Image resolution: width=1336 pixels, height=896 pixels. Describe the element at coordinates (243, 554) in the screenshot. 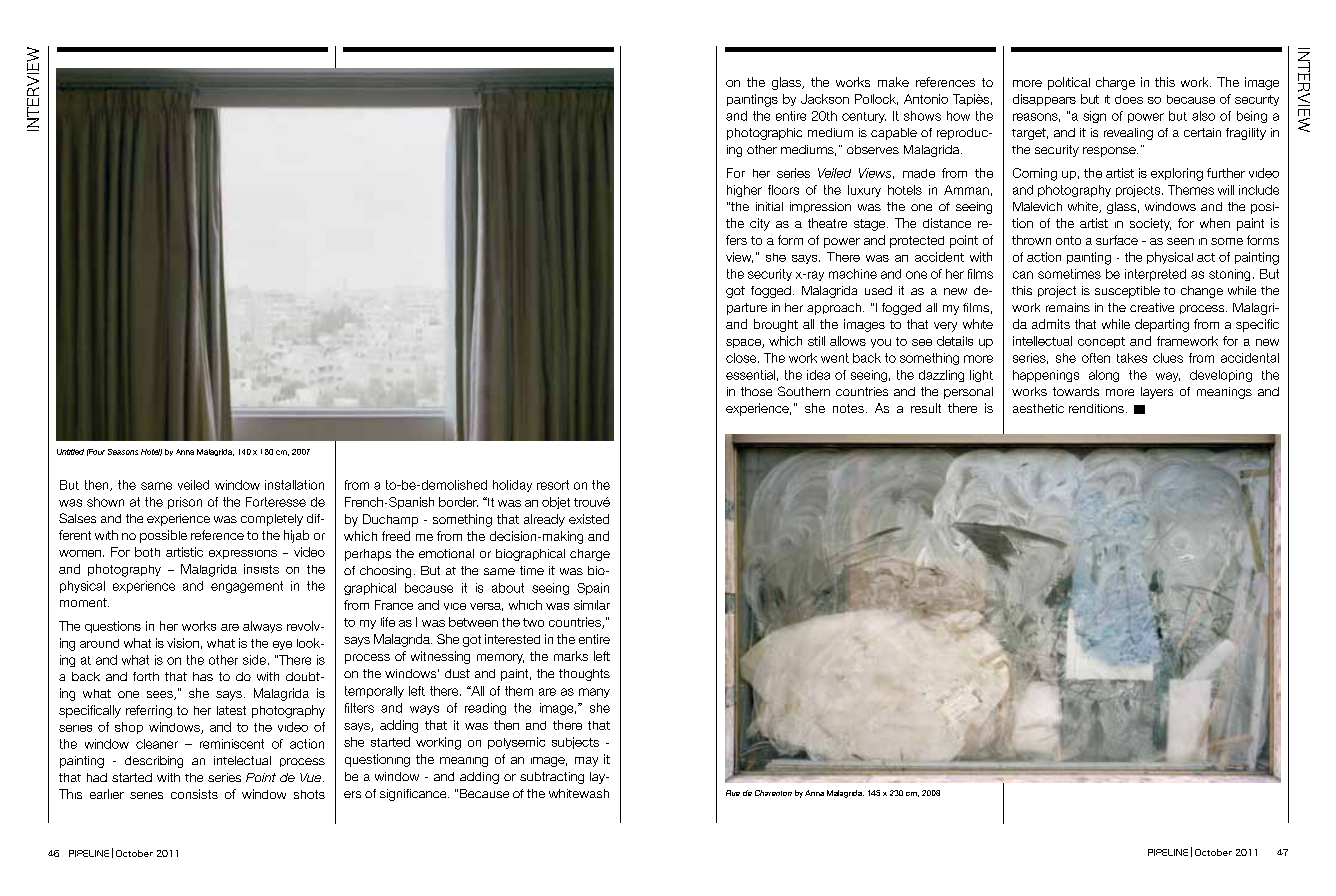

I see `expressions` at that location.
